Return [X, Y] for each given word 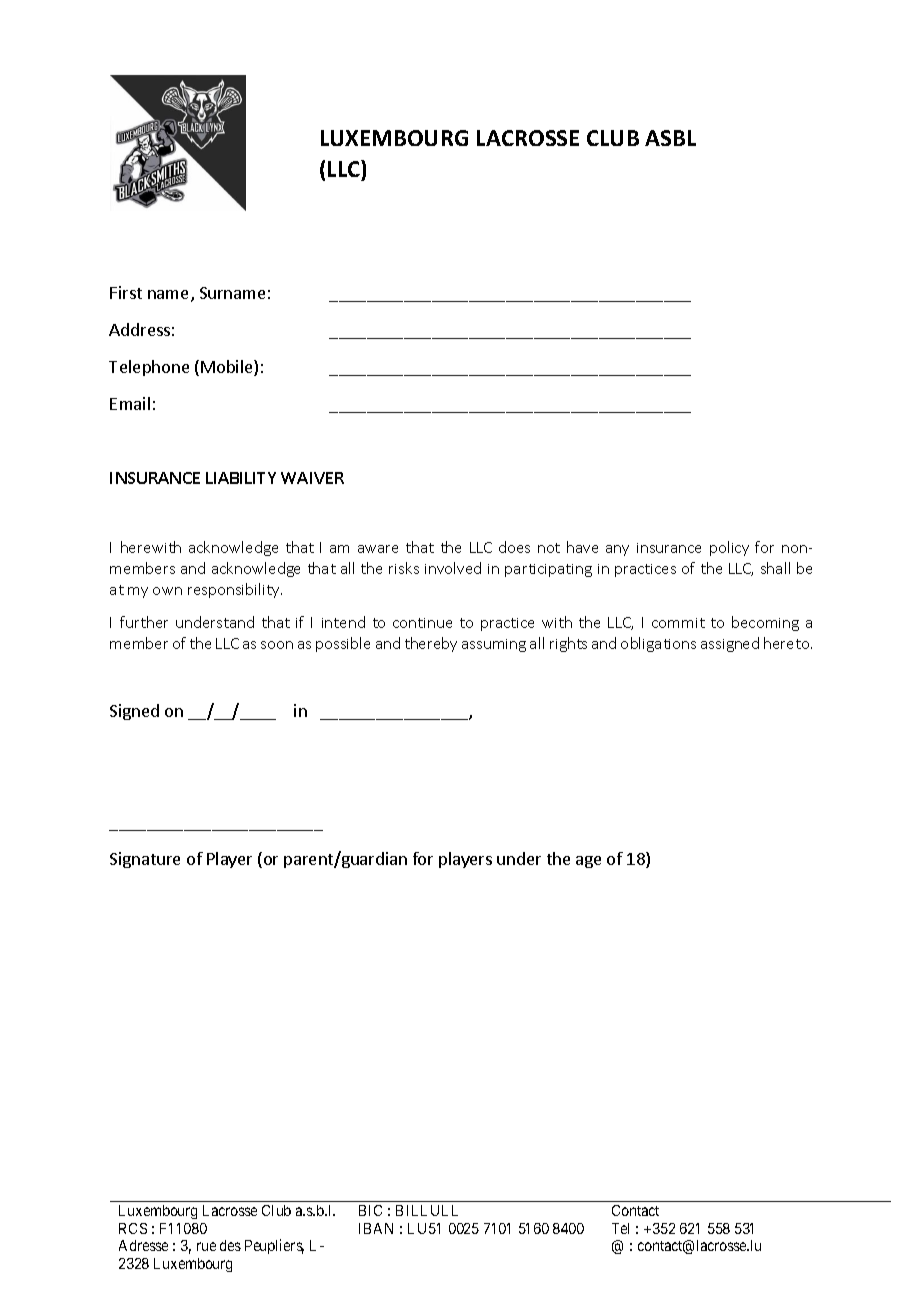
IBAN [376, 1228]
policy [729, 548]
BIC [370, 1210]
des [230, 1245]
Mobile [228, 368]
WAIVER [312, 478]
